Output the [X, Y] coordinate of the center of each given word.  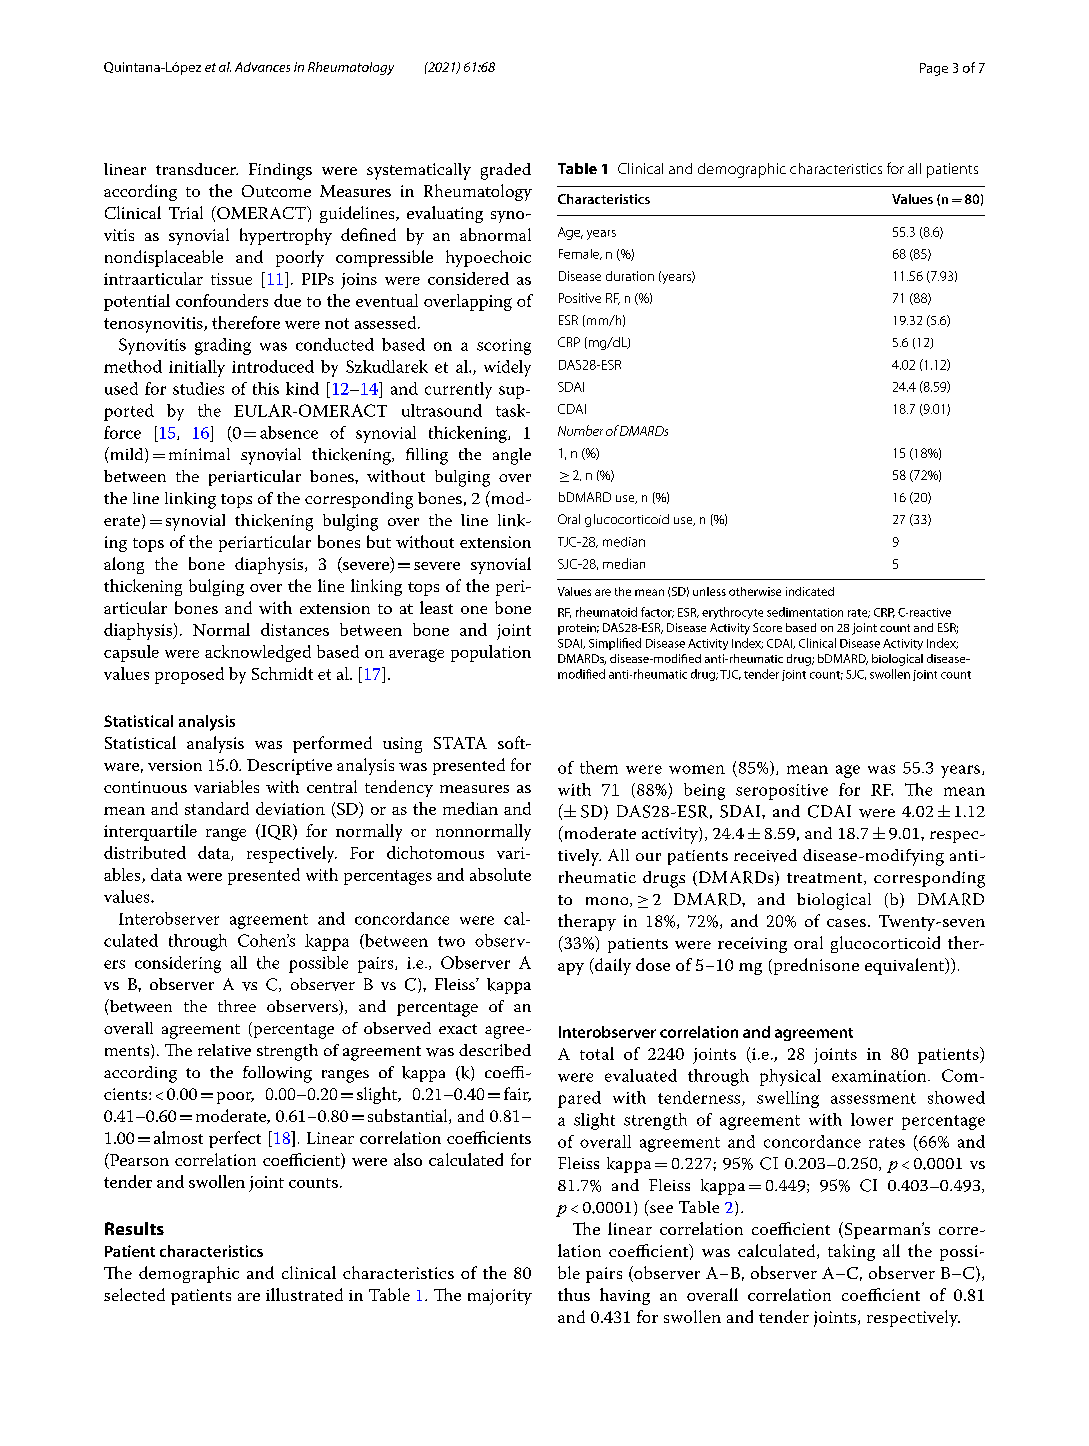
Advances [262, 67]
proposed [189, 675]
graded [506, 171]
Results [134, 1228]
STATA [460, 743]
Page [934, 69]
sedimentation [805, 612]
